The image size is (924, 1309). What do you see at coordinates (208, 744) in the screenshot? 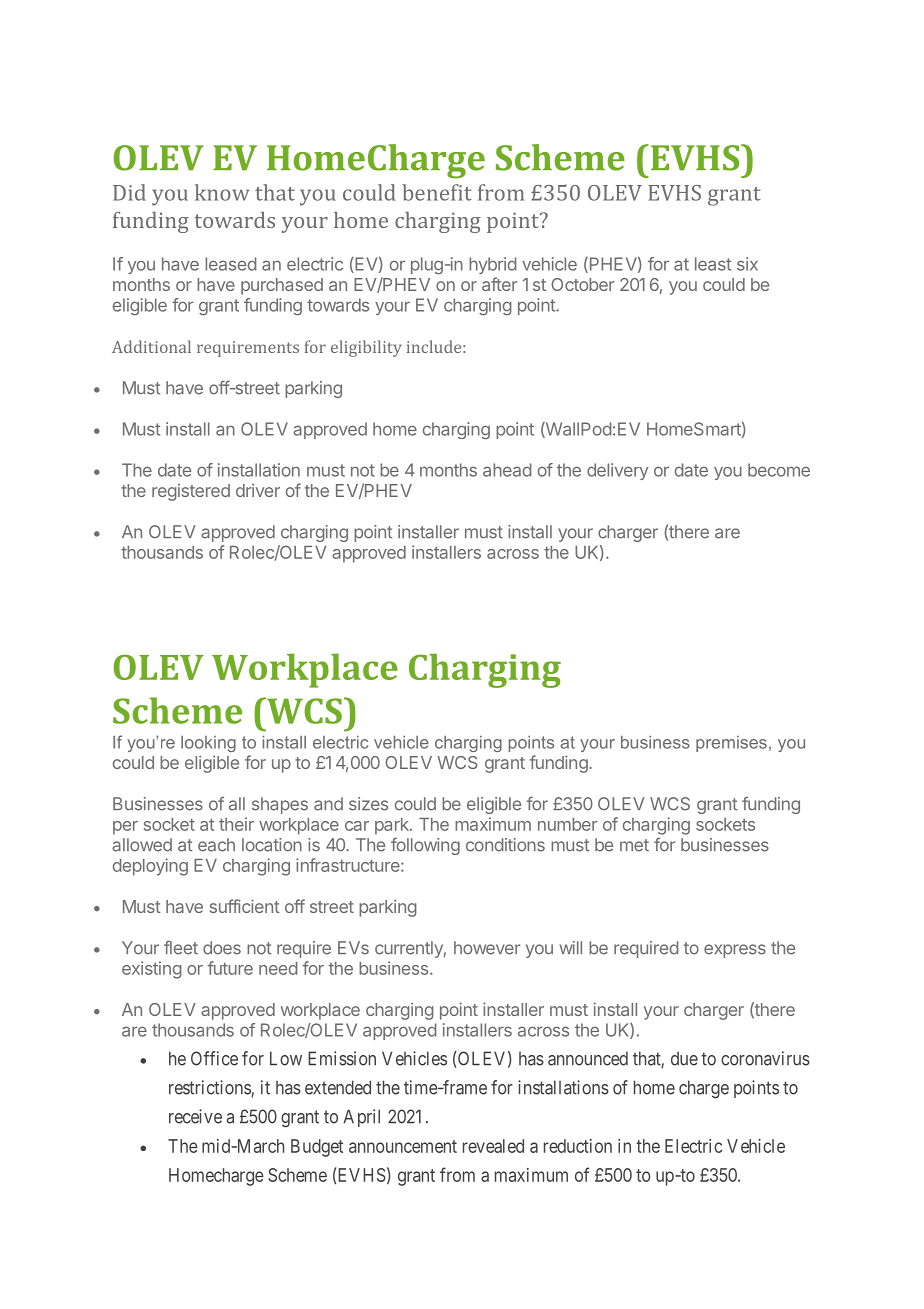
I see `looking` at bounding box center [208, 744].
